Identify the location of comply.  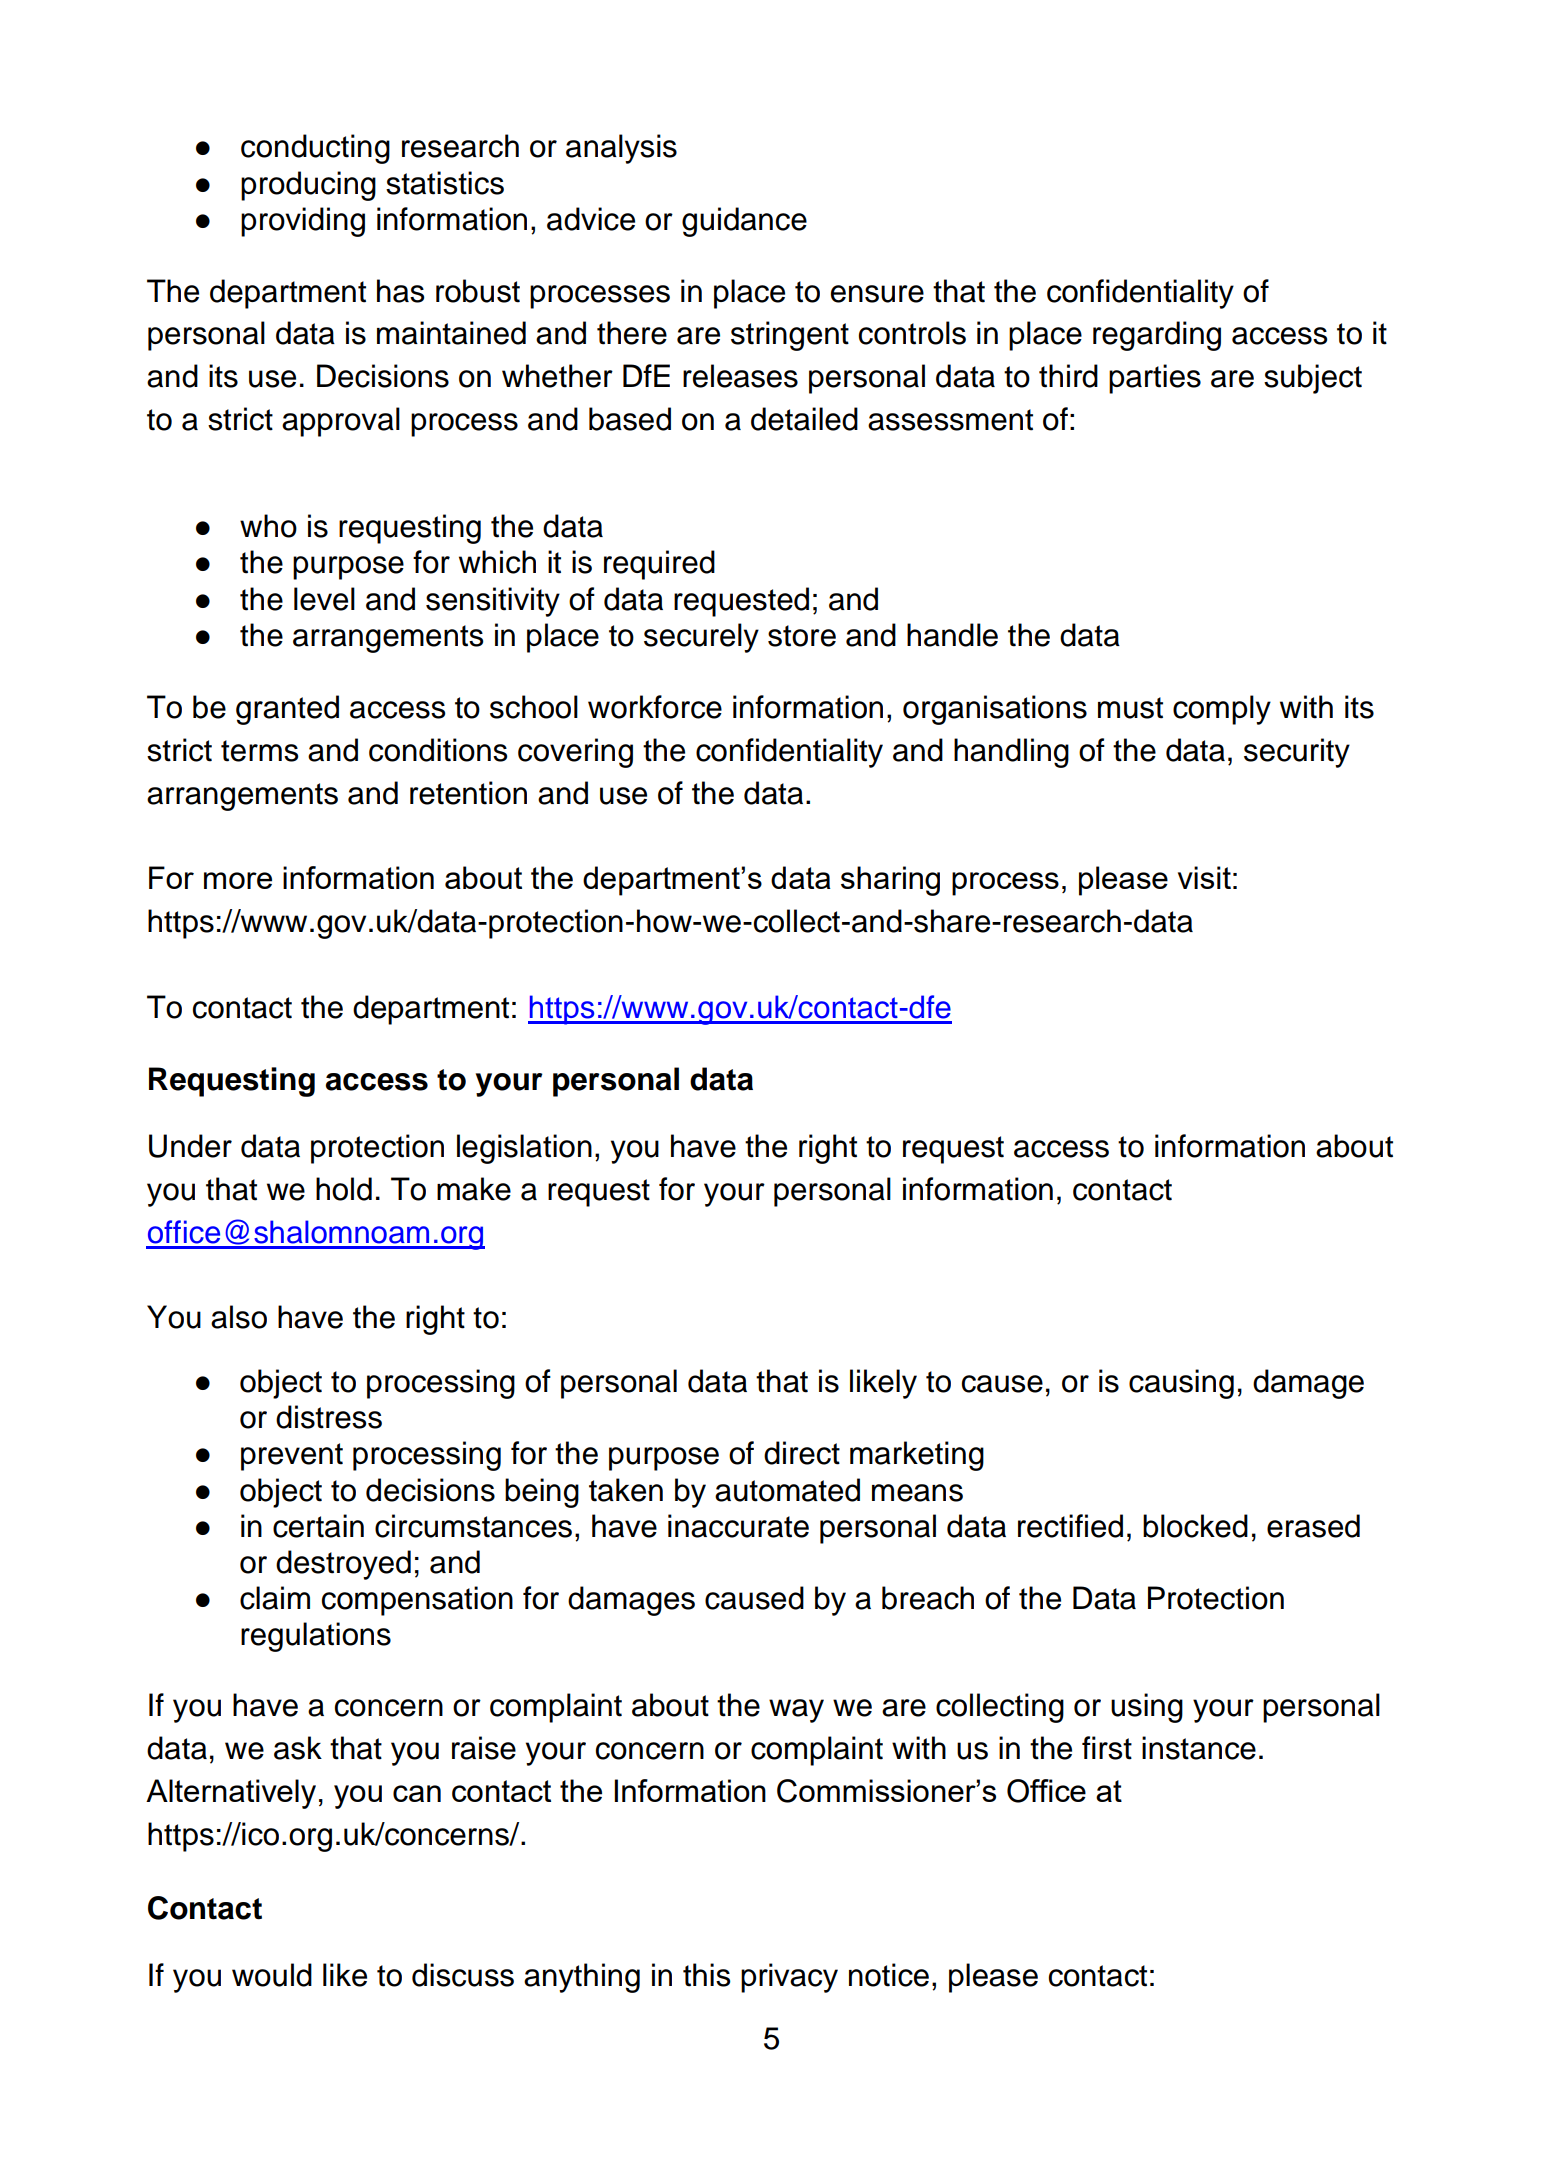
(1222, 710).
